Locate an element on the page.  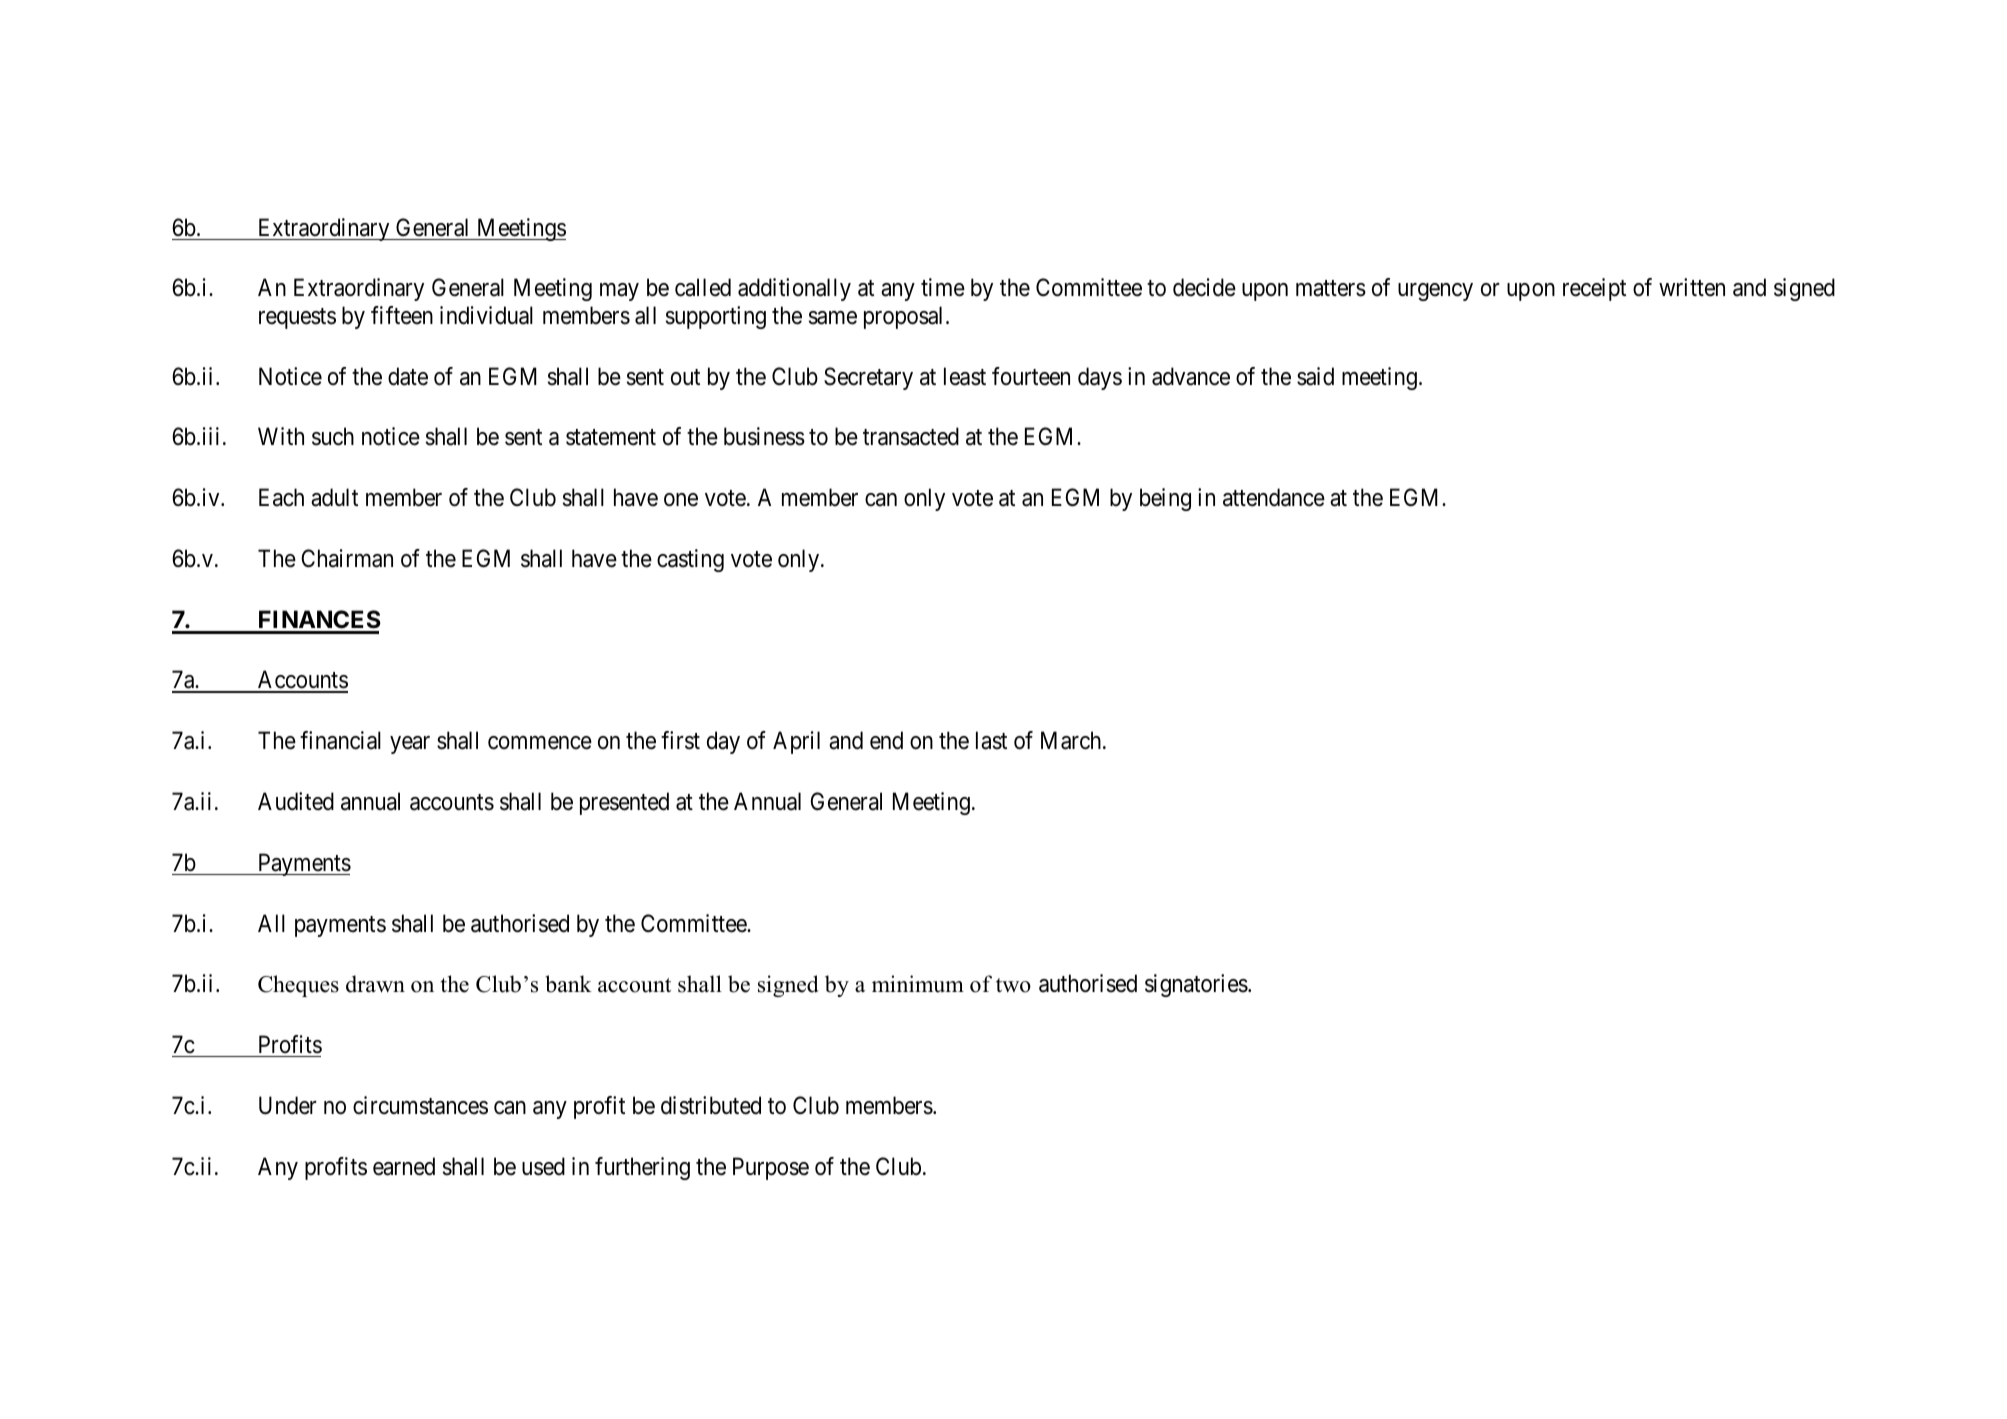
March is located at coordinates (1072, 740).
